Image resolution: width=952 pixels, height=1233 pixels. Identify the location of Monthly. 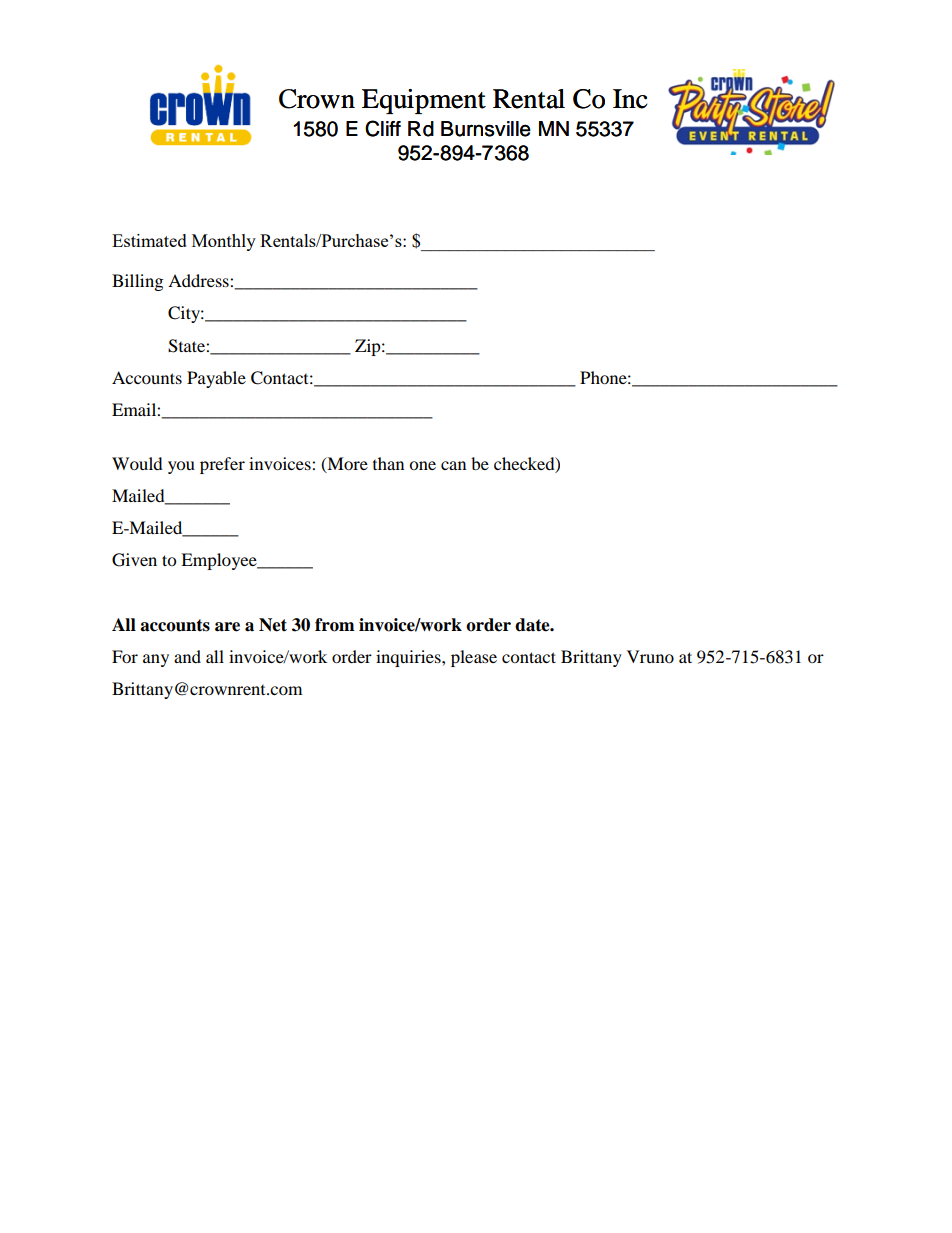
(224, 242).
